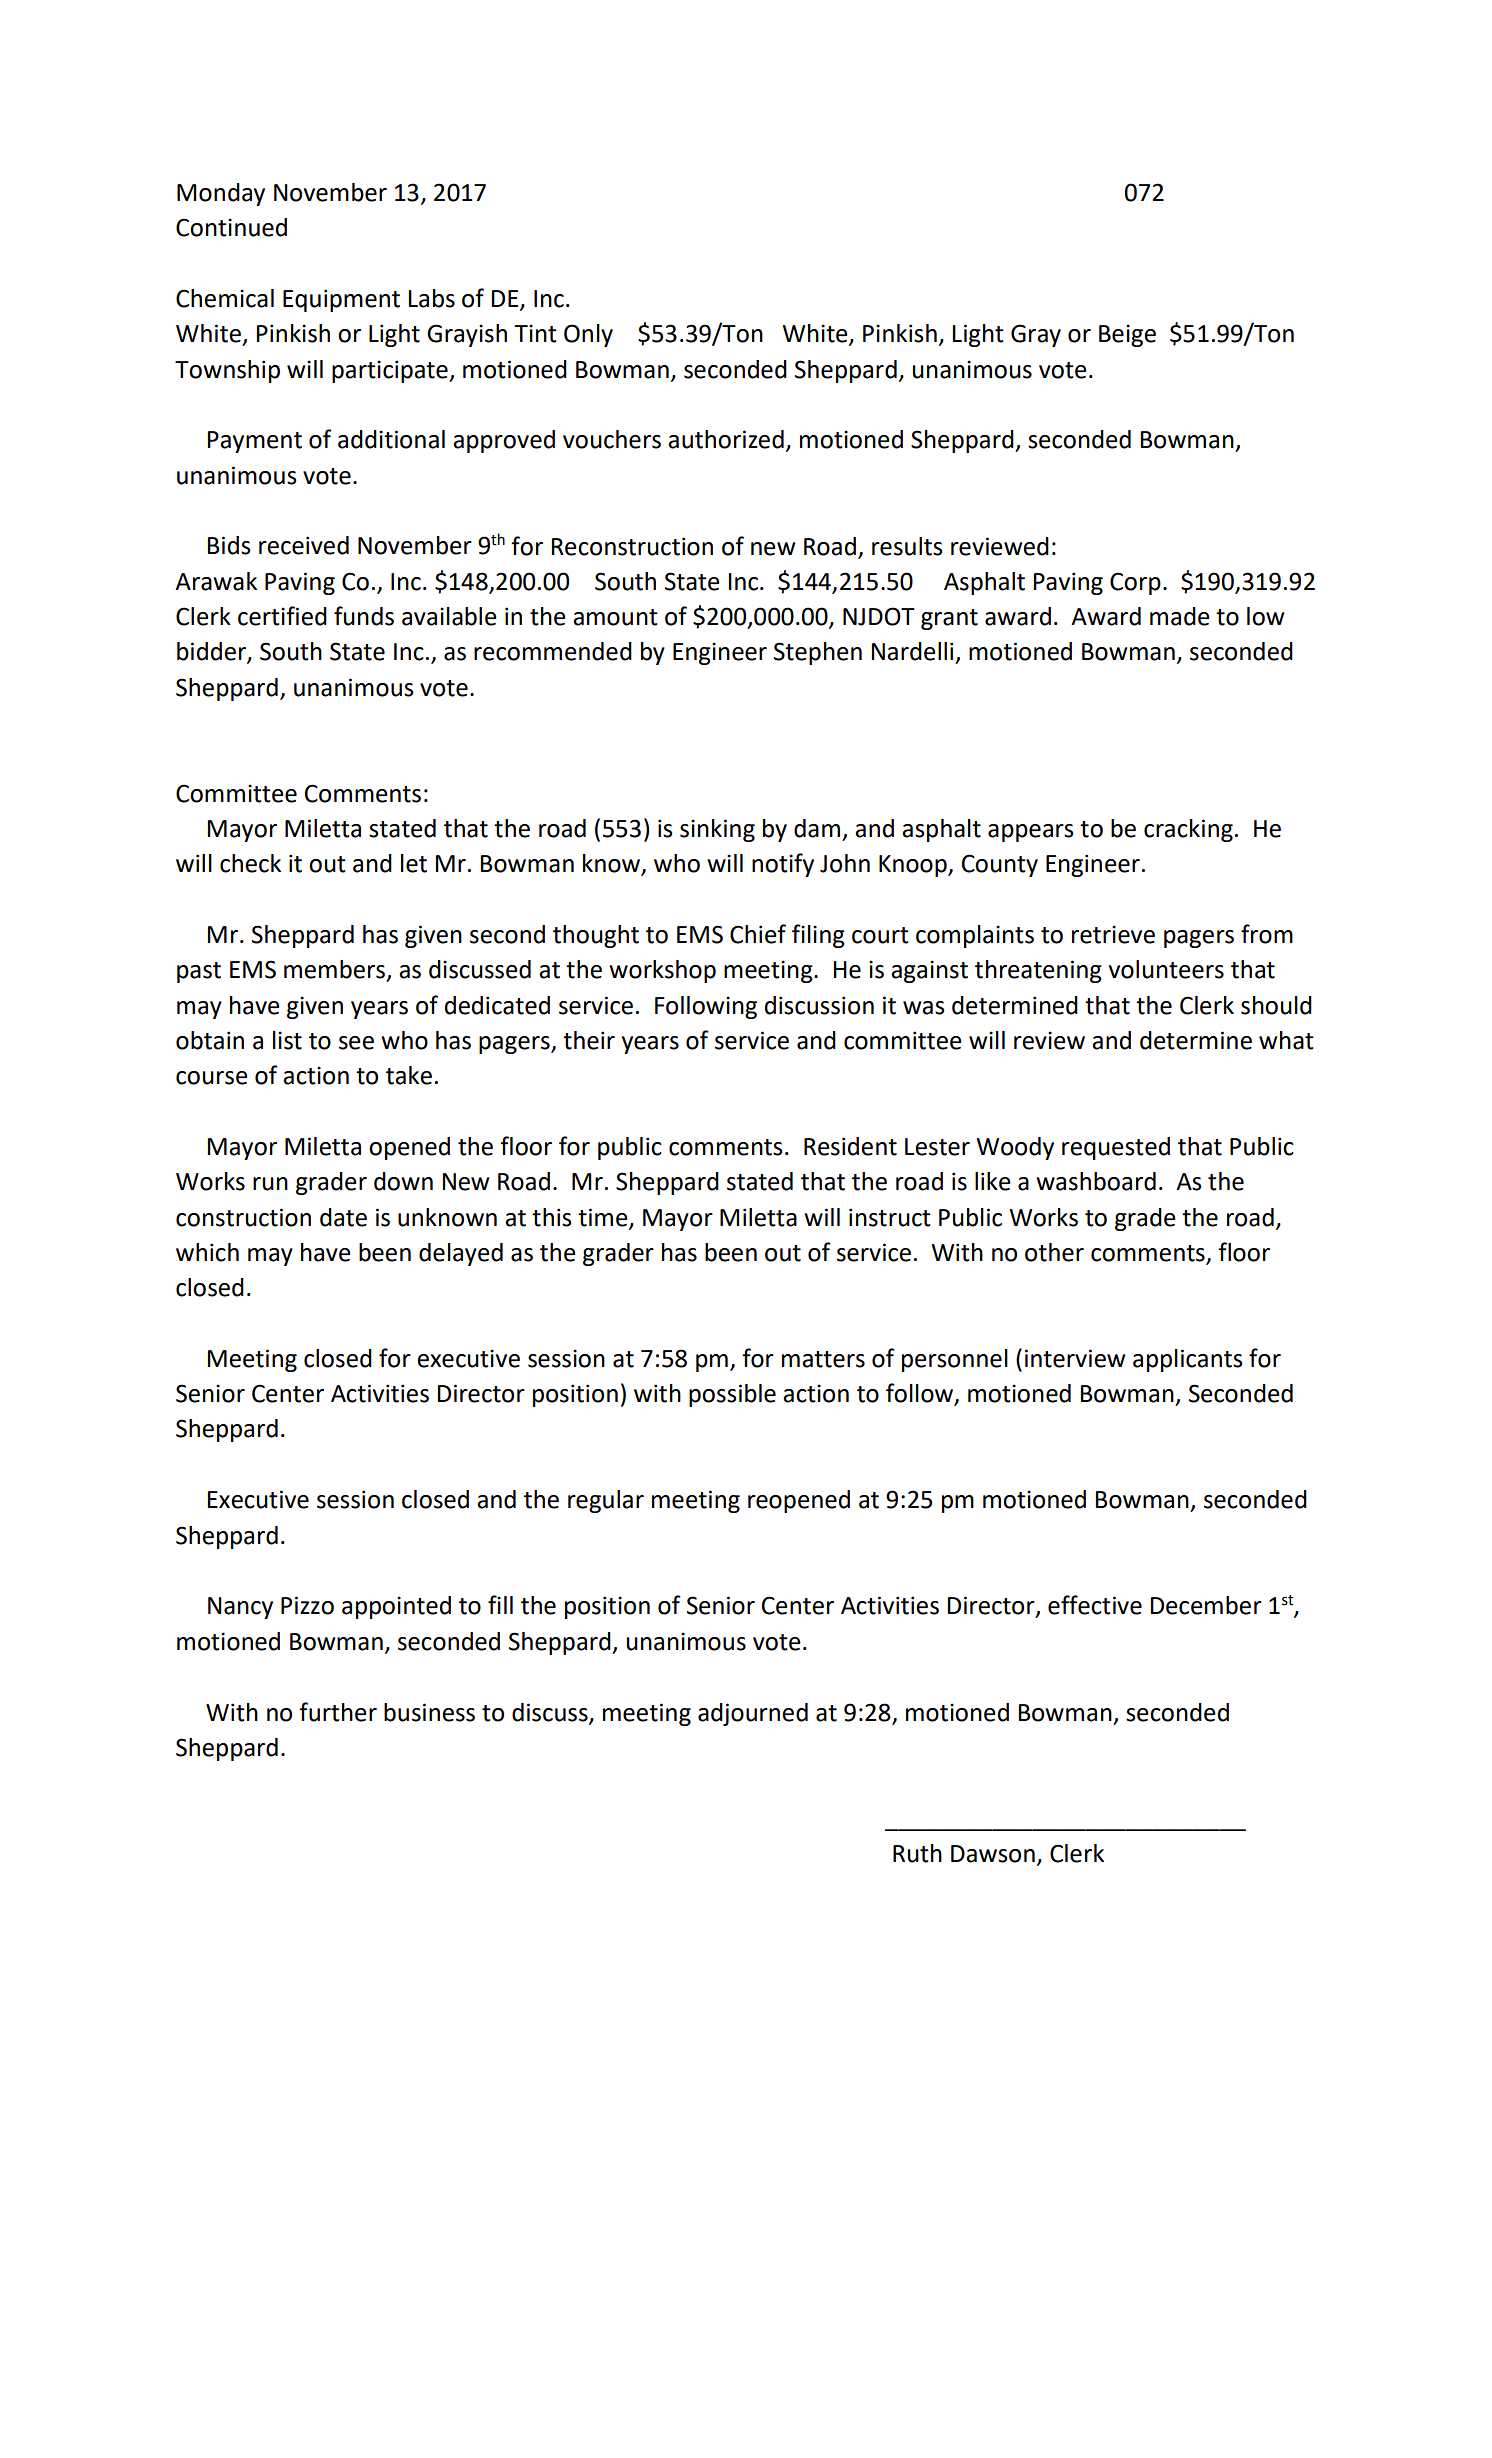 This page has width=1492, height=2458. Describe the element at coordinates (338, 1712) in the page. I see `further` at that location.
